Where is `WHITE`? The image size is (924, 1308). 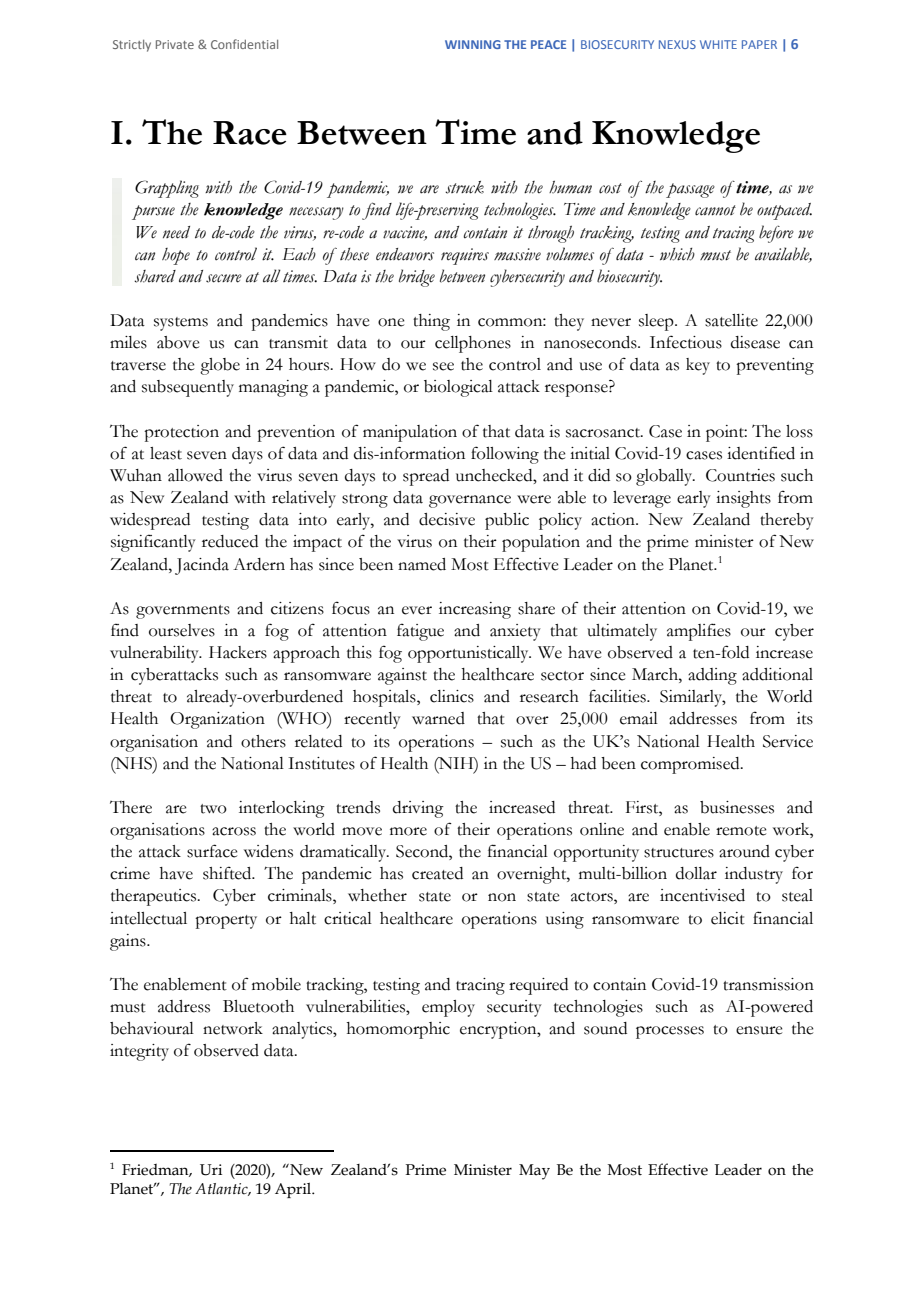
WHITE is located at coordinates (718, 44).
